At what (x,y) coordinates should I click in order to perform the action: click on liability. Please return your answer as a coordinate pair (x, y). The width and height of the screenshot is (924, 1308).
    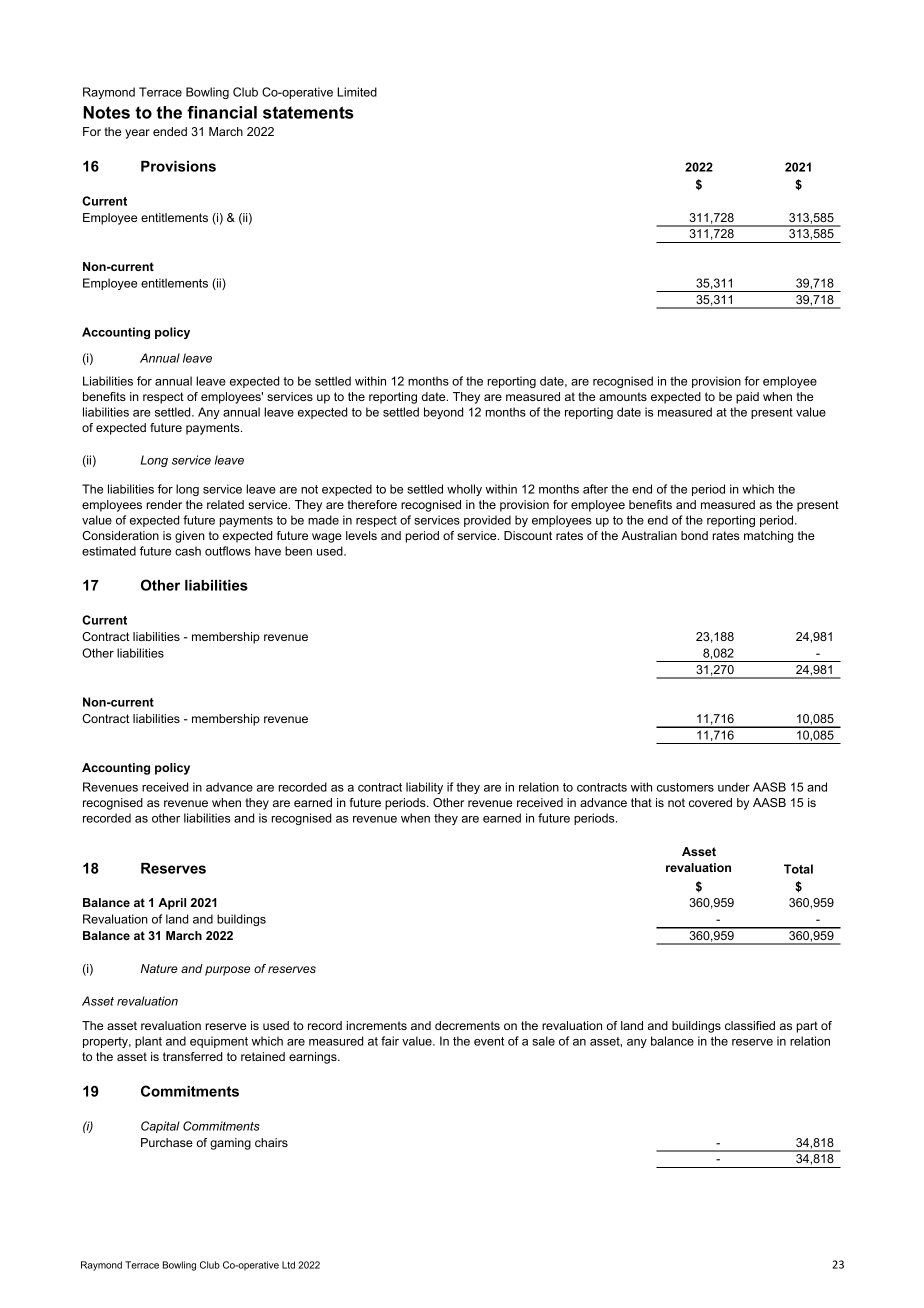
    Looking at the image, I should click on (424, 788).
